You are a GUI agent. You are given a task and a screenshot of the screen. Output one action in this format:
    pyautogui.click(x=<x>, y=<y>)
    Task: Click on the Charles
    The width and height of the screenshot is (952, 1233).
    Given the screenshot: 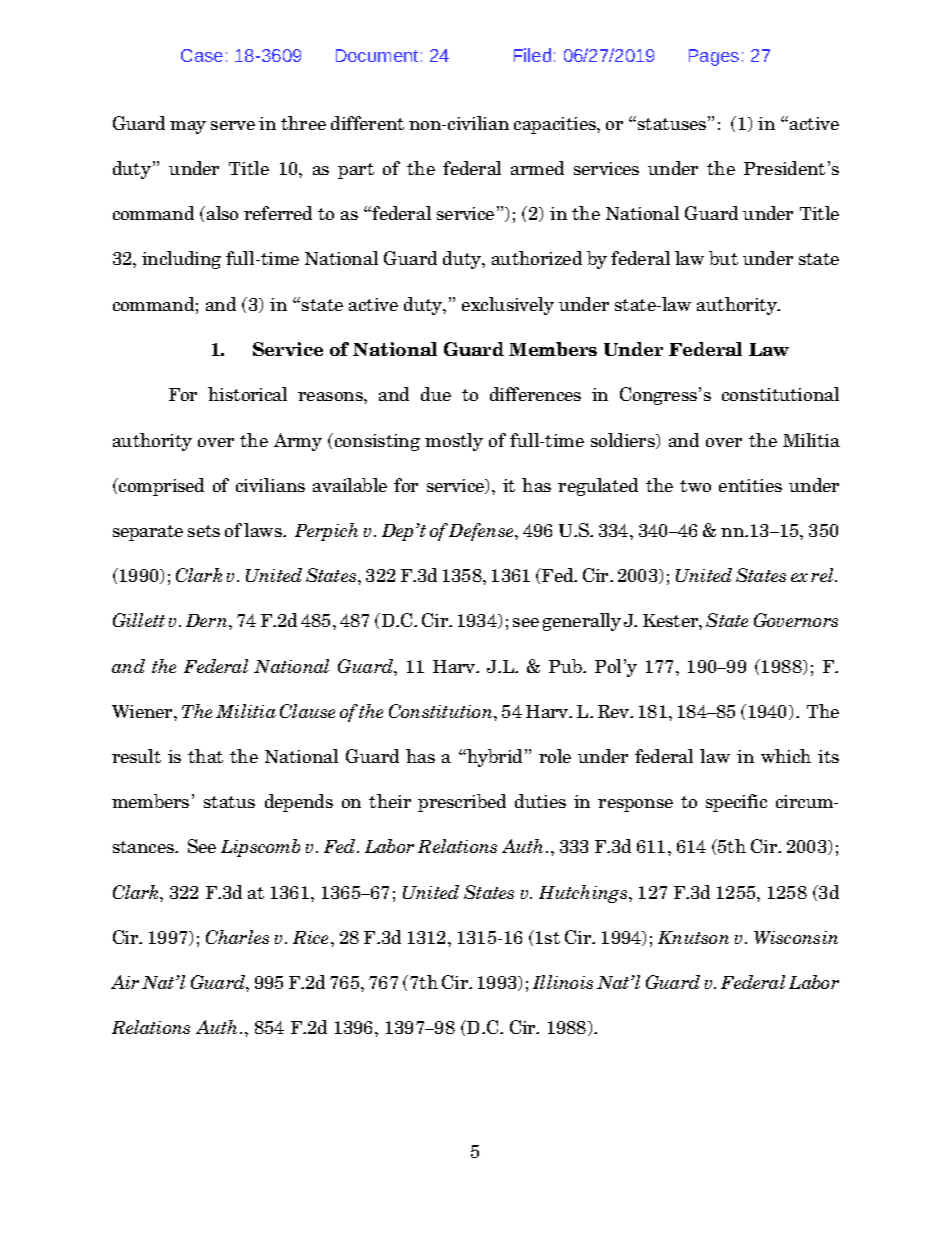 What is the action you would take?
    pyautogui.click(x=237, y=937)
